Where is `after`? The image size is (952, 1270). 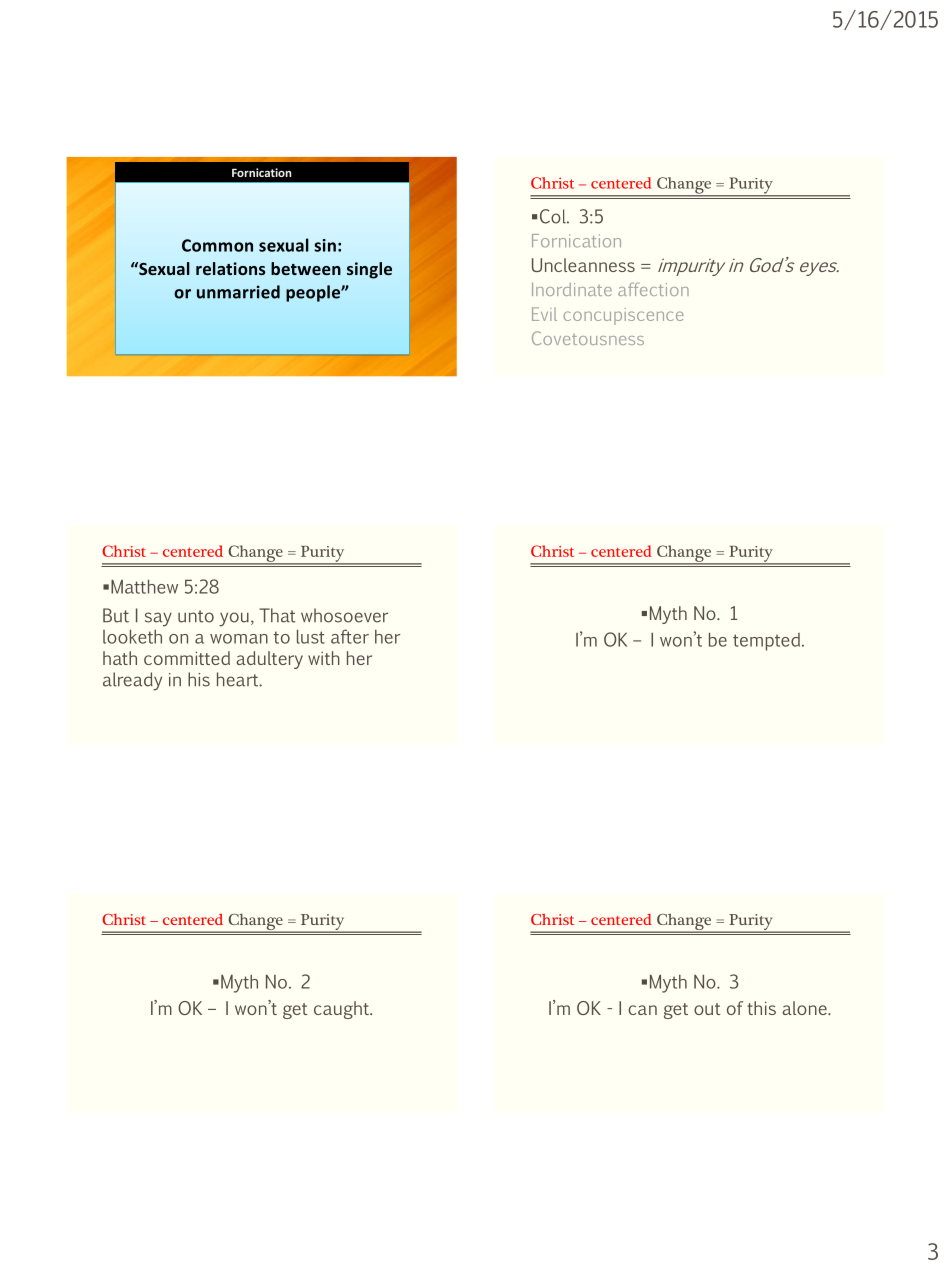 after is located at coordinates (350, 636).
